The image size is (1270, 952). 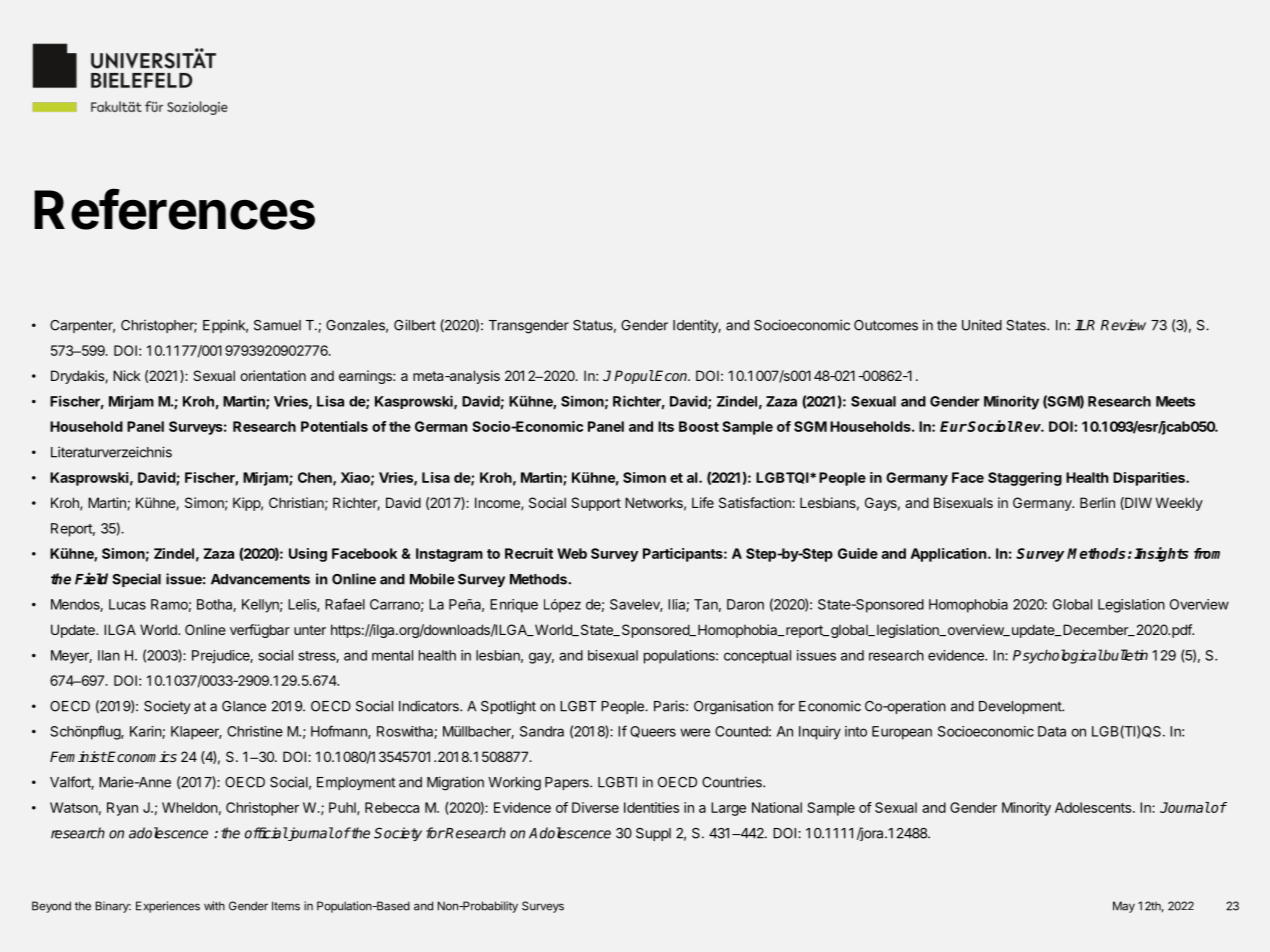 I want to click on Experiences, so click(x=168, y=907).
